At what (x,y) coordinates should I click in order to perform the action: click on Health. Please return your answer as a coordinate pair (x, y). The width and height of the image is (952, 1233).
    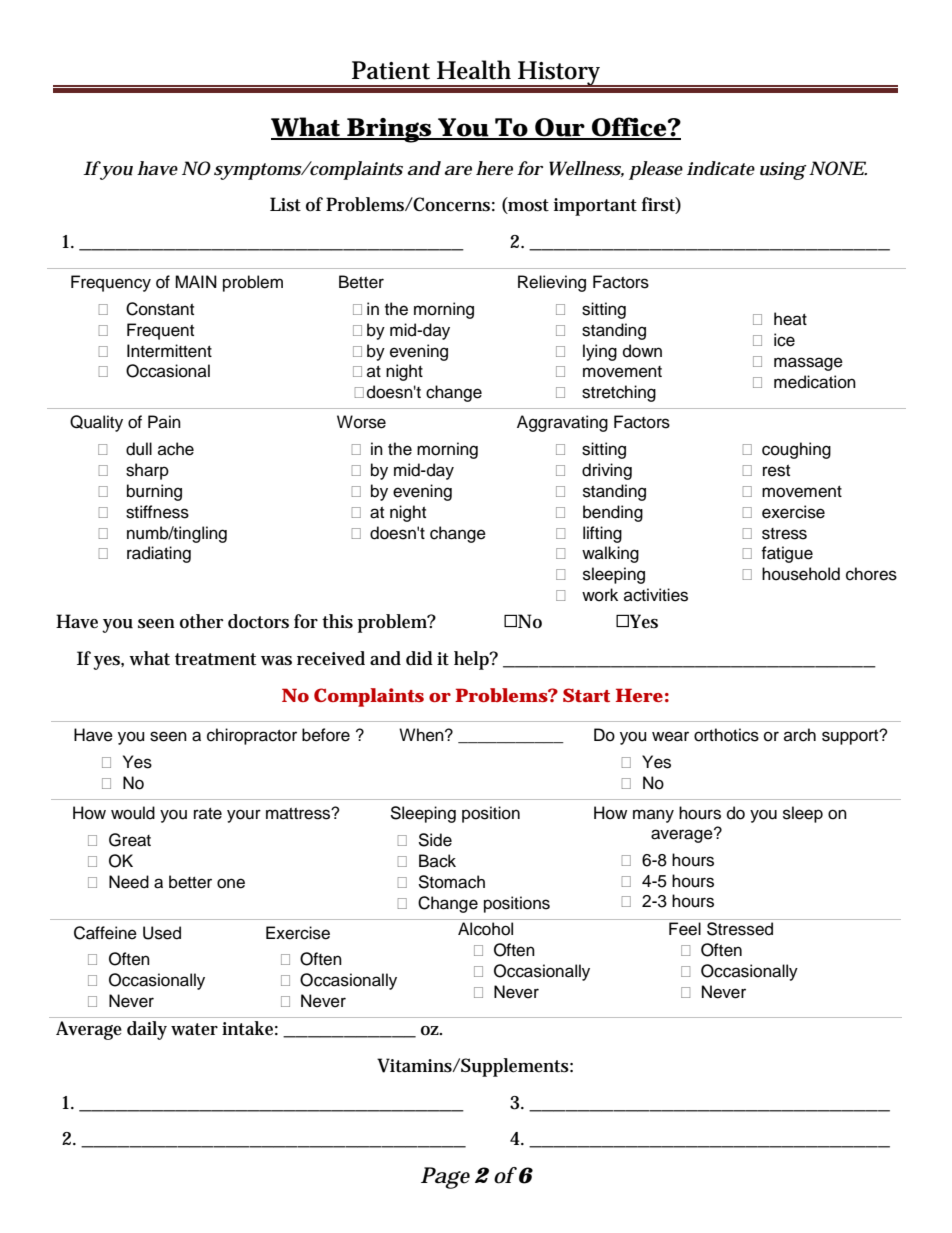
    Looking at the image, I should click on (474, 70).
